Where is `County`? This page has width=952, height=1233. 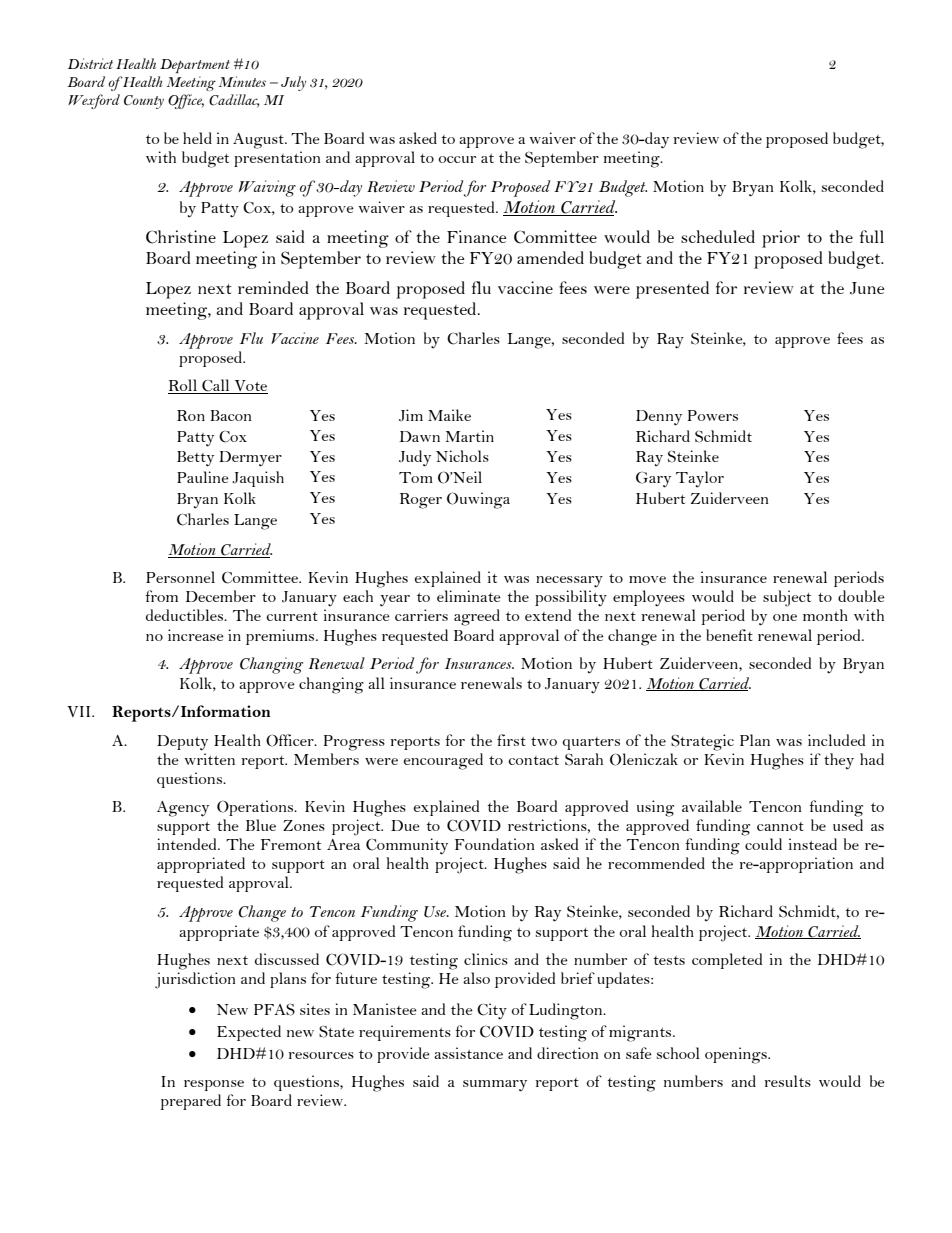 County is located at coordinates (144, 102).
